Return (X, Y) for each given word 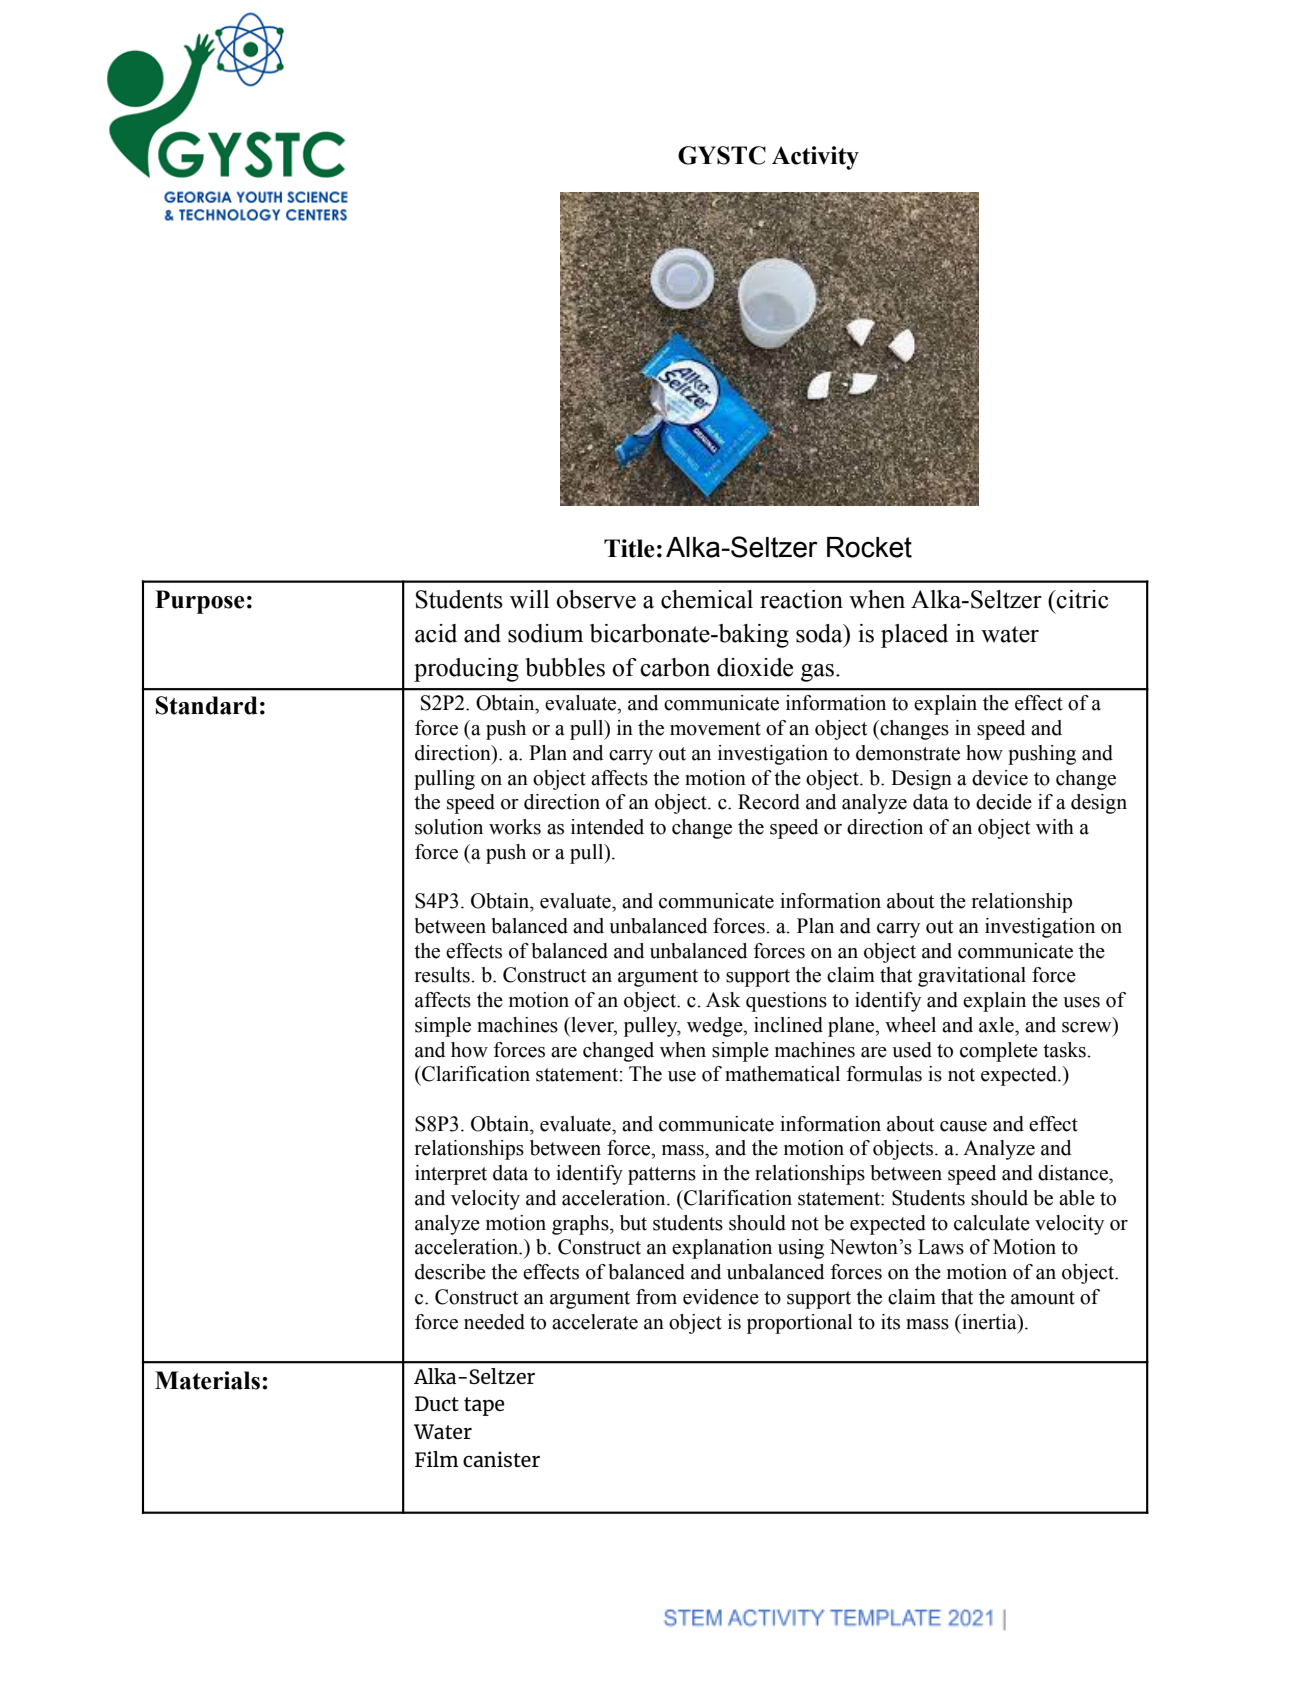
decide (1004, 802)
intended (607, 827)
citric (1081, 599)
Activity (815, 158)
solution (449, 827)
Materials (207, 1380)
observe (596, 599)
